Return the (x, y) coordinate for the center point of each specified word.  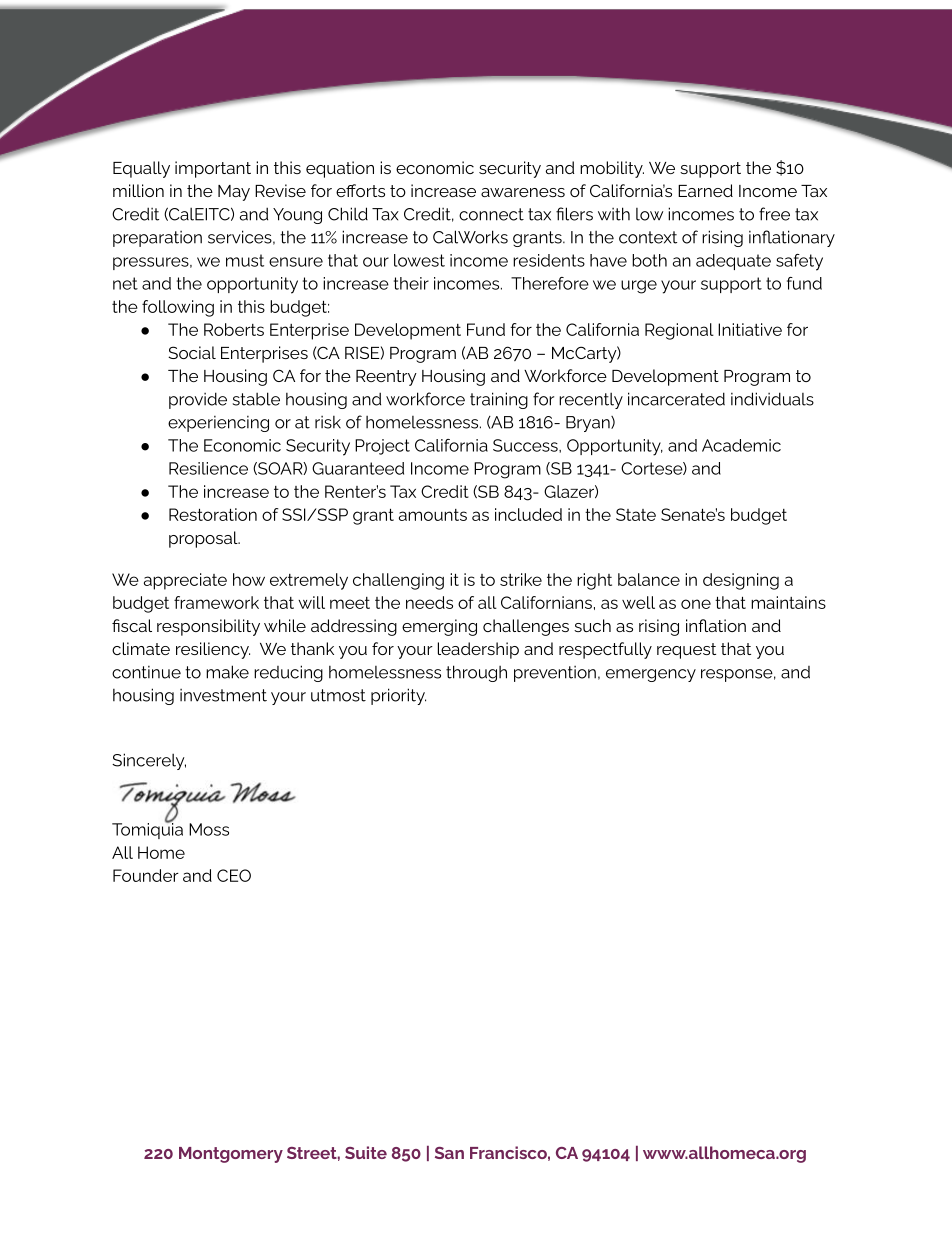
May (234, 193)
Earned (705, 190)
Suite (366, 1152)
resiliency (213, 650)
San (449, 1153)
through (476, 673)
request (686, 651)
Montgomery (231, 1155)
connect (491, 214)
